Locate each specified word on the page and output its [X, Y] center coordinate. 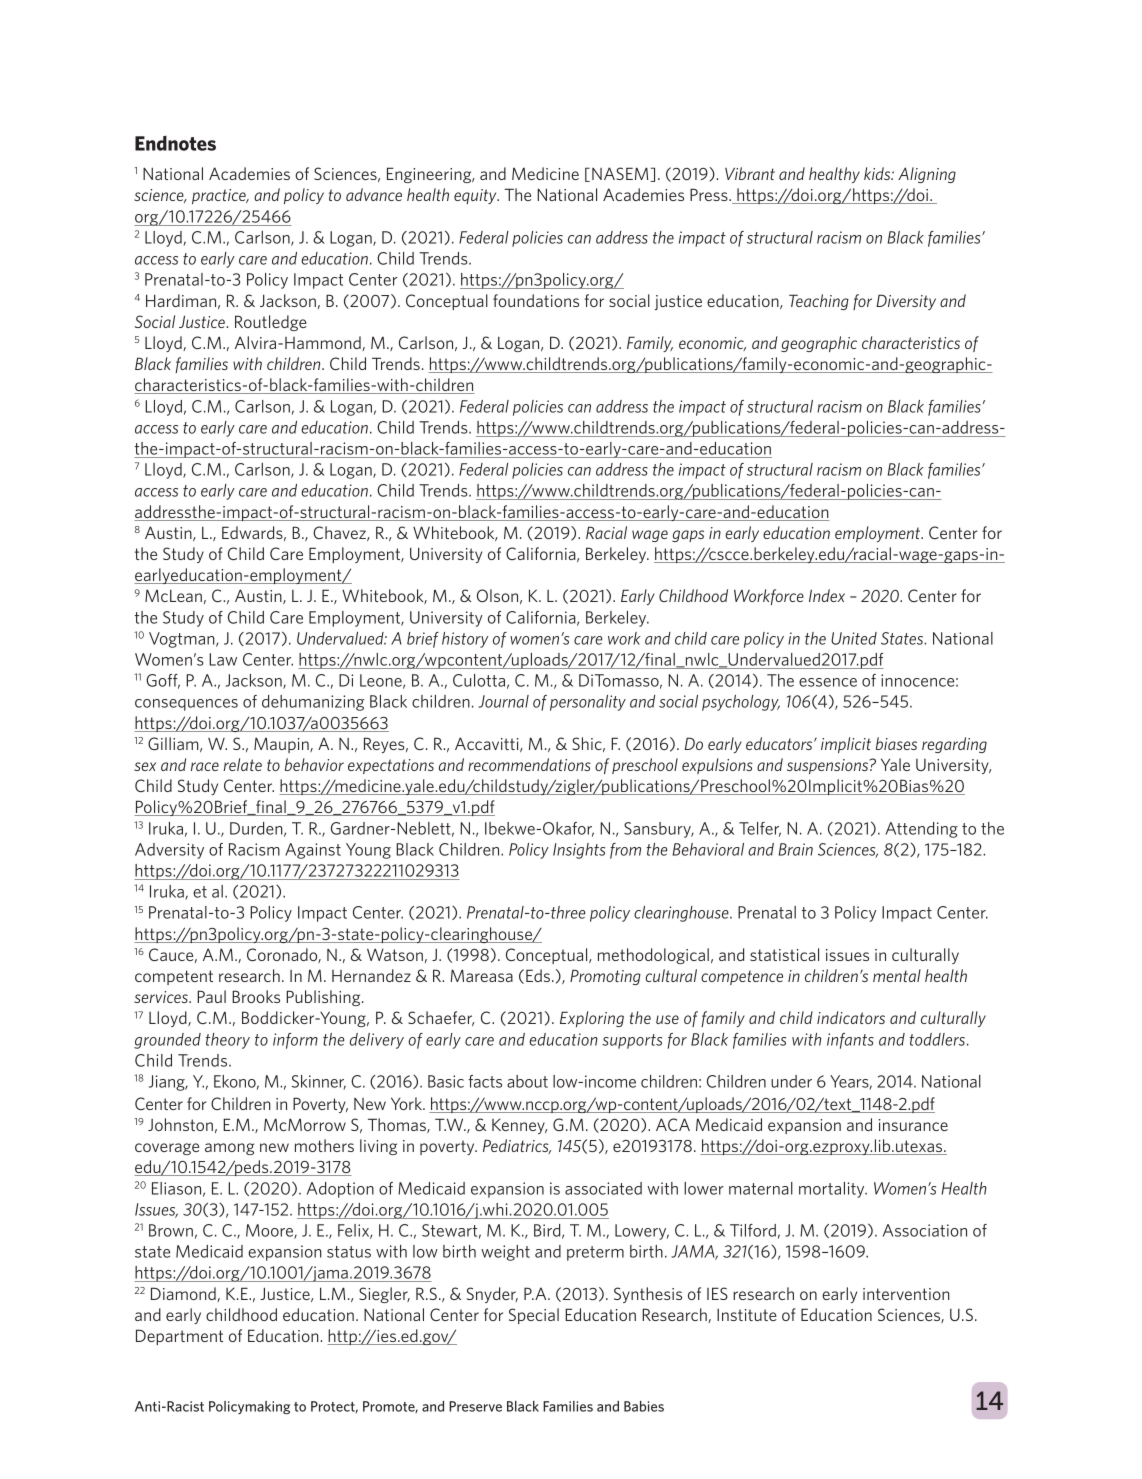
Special [534, 1316]
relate [242, 764]
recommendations [529, 764]
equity [476, 196]
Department [179, 1337]
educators [780, 743]
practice [220, 196]
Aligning [927, 175]
